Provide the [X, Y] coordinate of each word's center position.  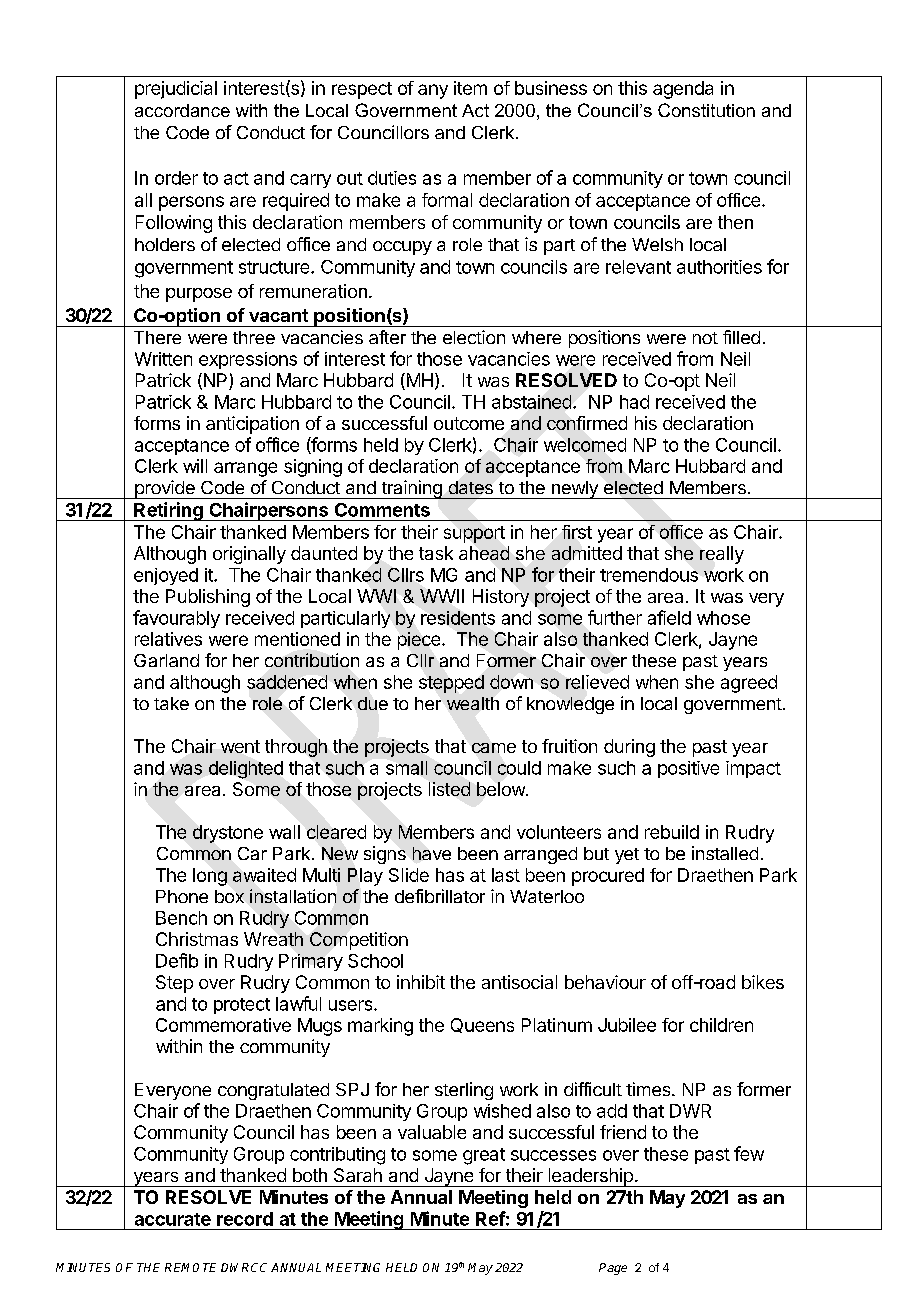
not [705, 338]
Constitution [706, 110]
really [722, 555]
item [470, 88]
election [474, 337]
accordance [182, 110]
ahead [484, 553]
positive [688, 769]
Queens [482, 1025]
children [721, 1025]
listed [449, 789]
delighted [246, 770]
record [245, 1219]
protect [242, 1006]
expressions [248, 360]
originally [249, 555]
